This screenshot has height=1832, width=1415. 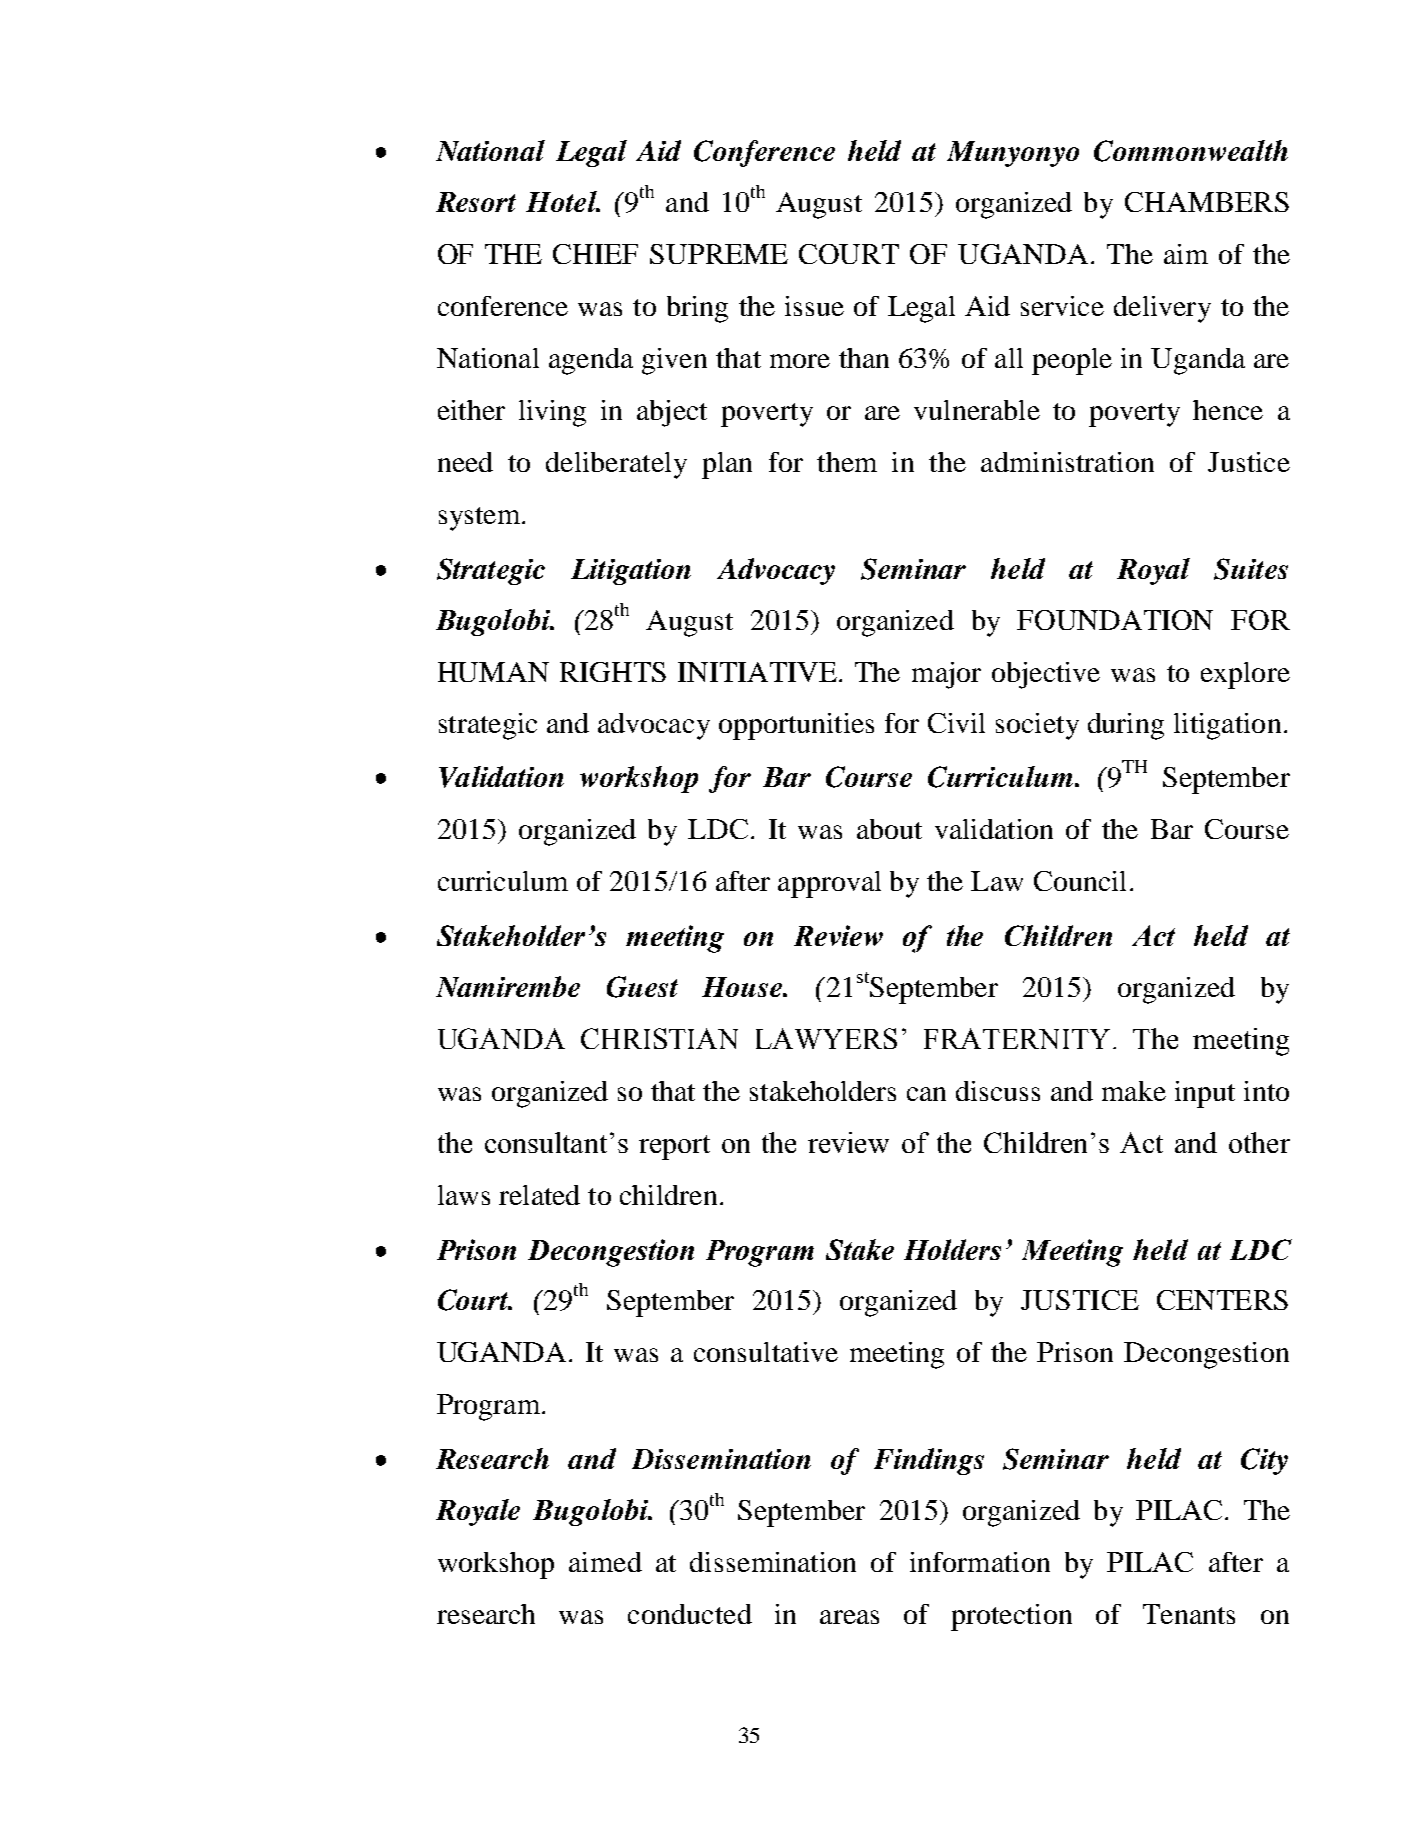 I want to click on Council, so click(x=1080, y=881).
